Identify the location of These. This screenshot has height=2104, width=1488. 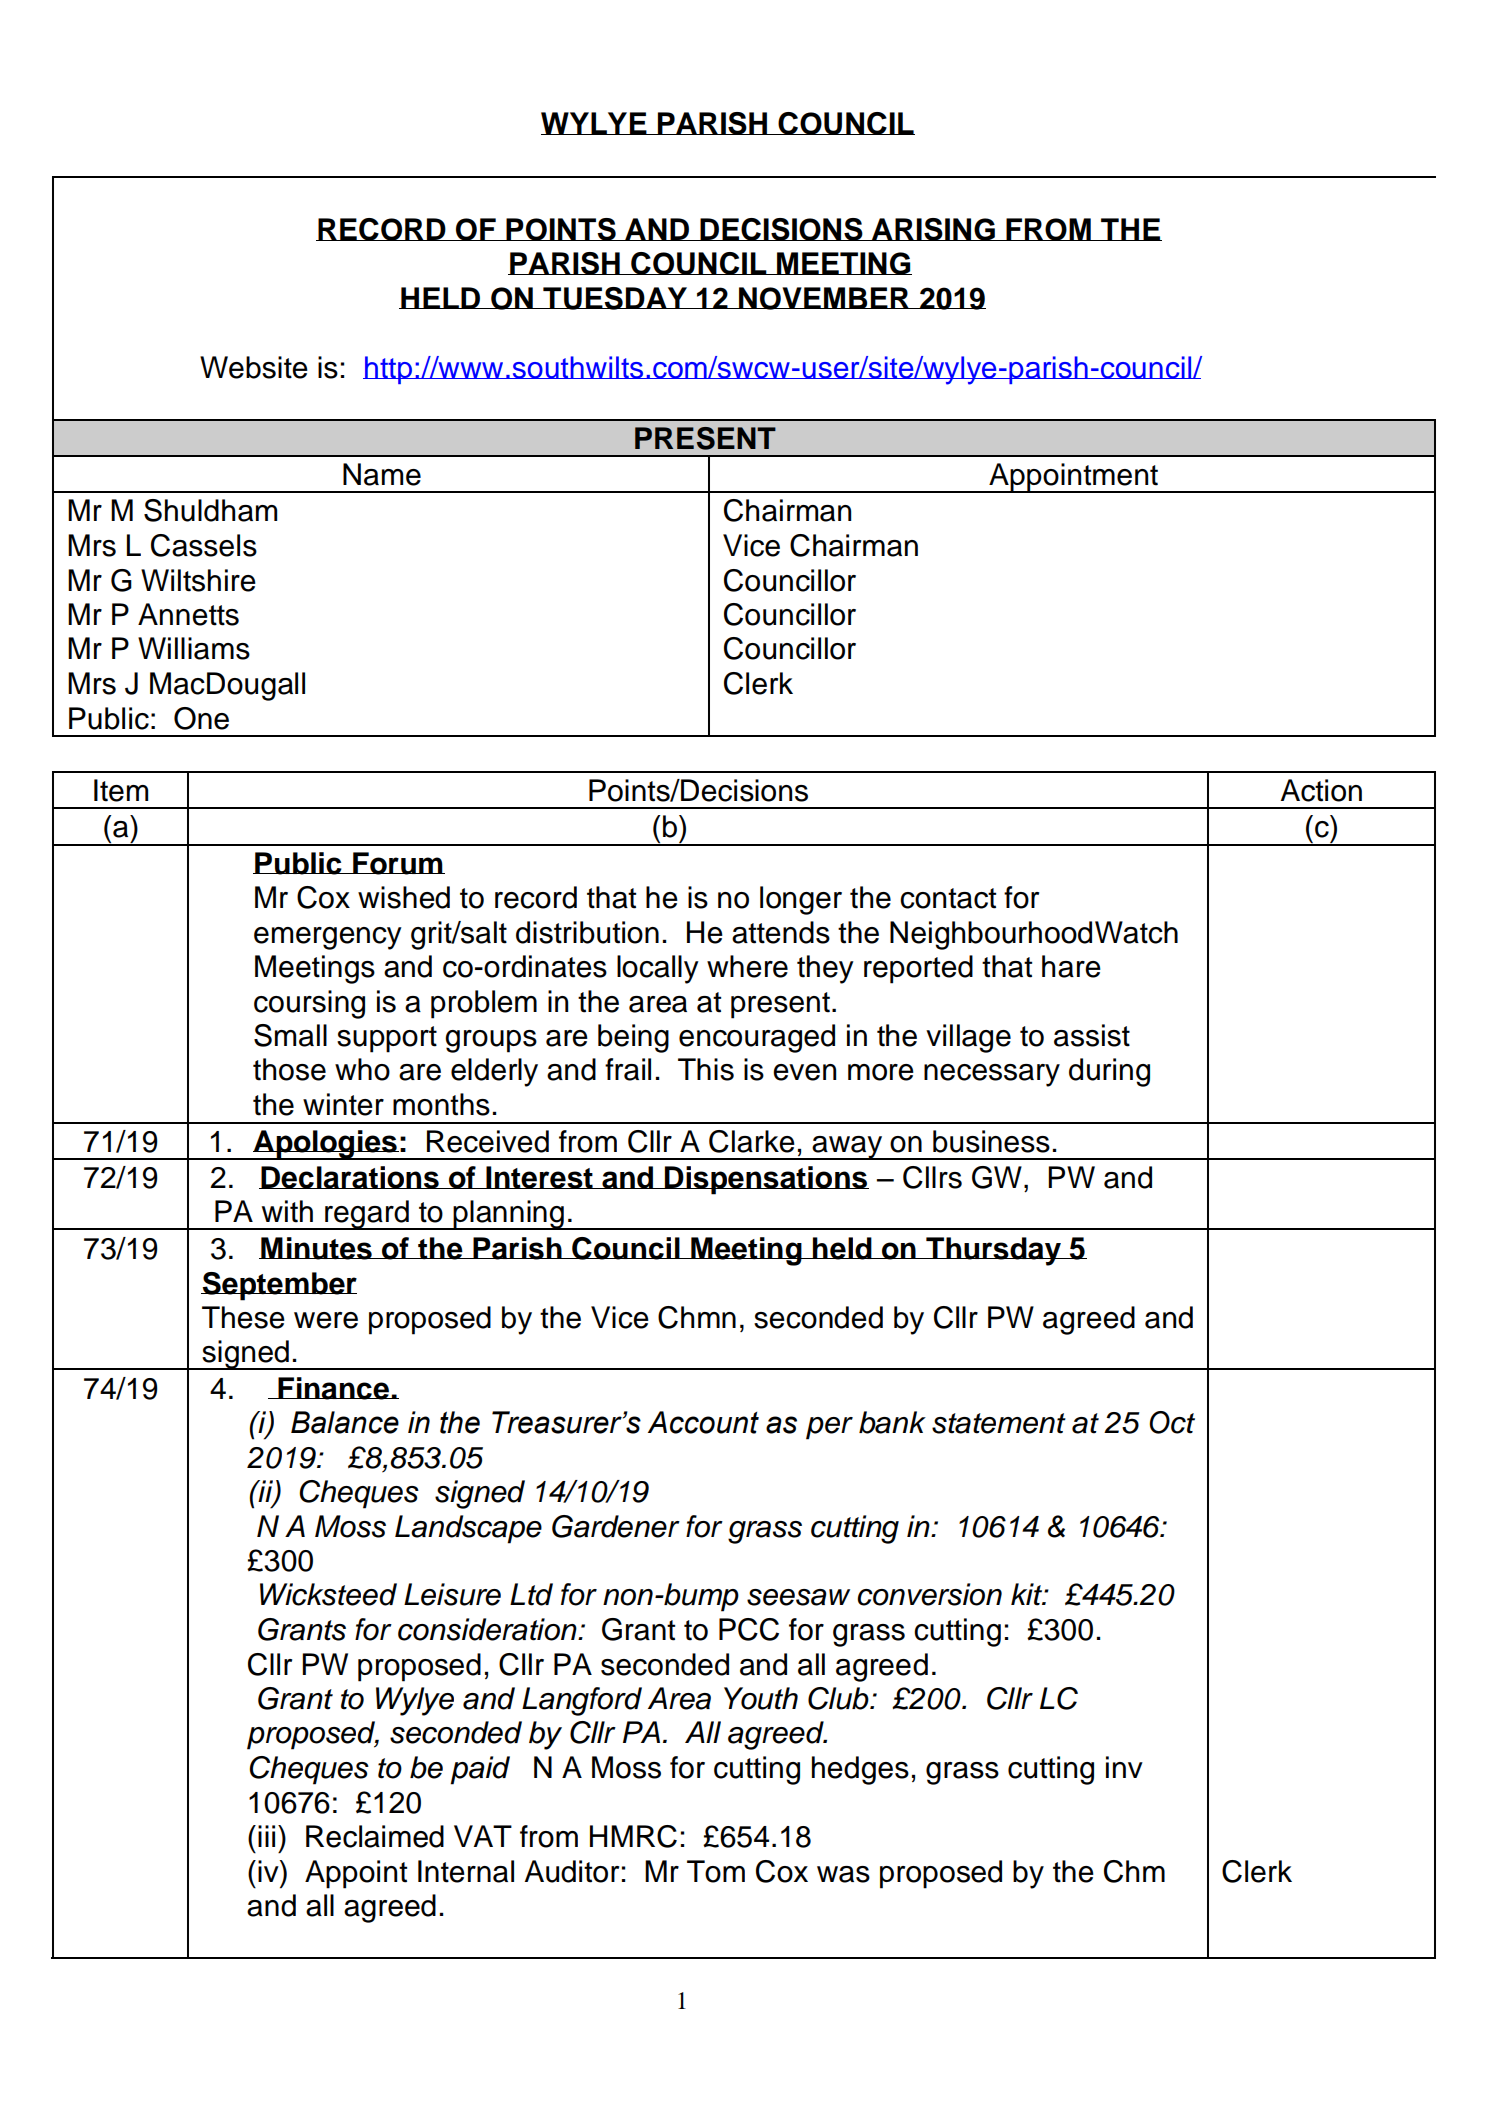
(243, 1317).
